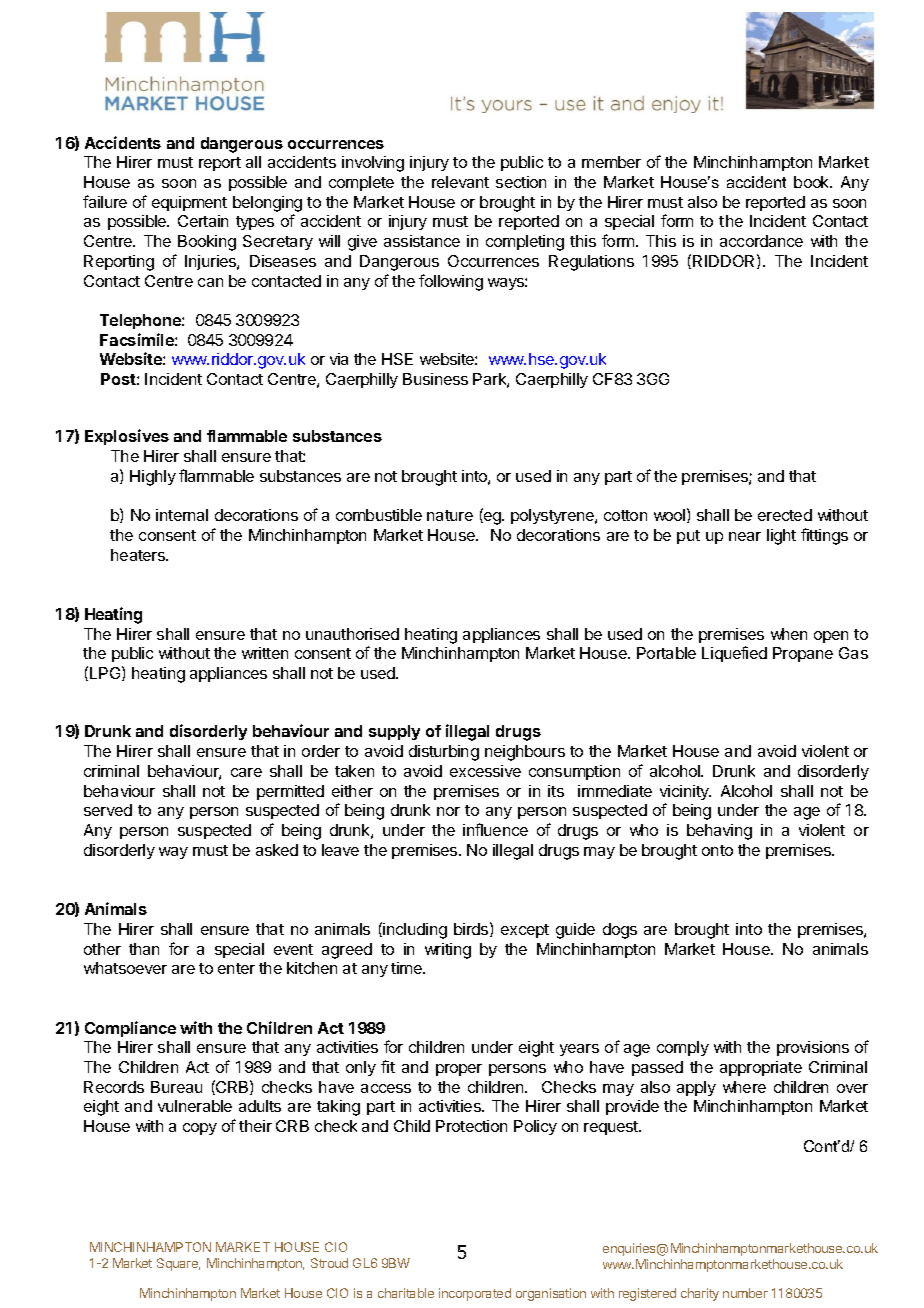 This screenshot has height=1308, width=924. I want to click on light, so click(781, 537).
